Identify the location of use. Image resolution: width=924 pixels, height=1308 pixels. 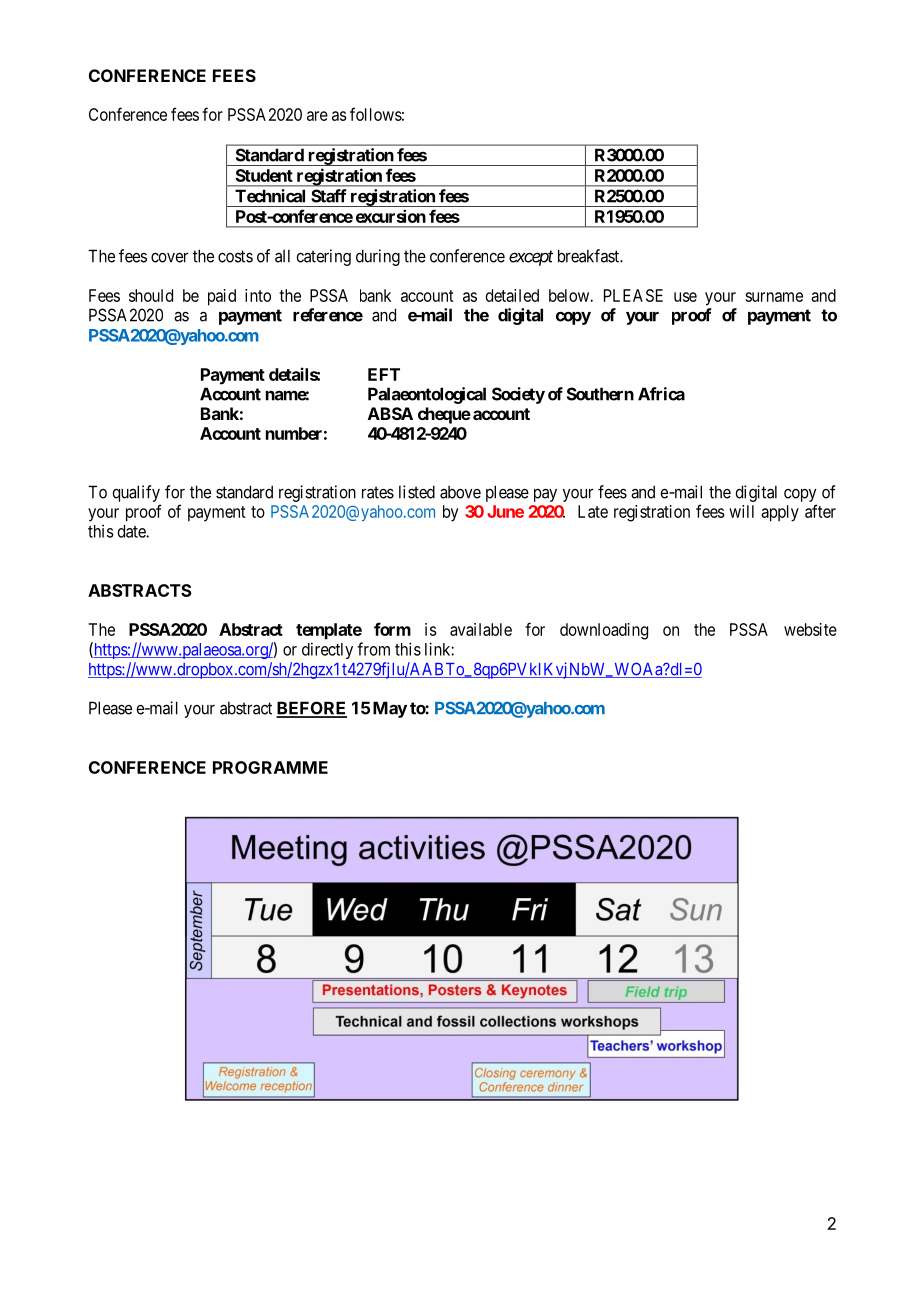
(685, 297).
